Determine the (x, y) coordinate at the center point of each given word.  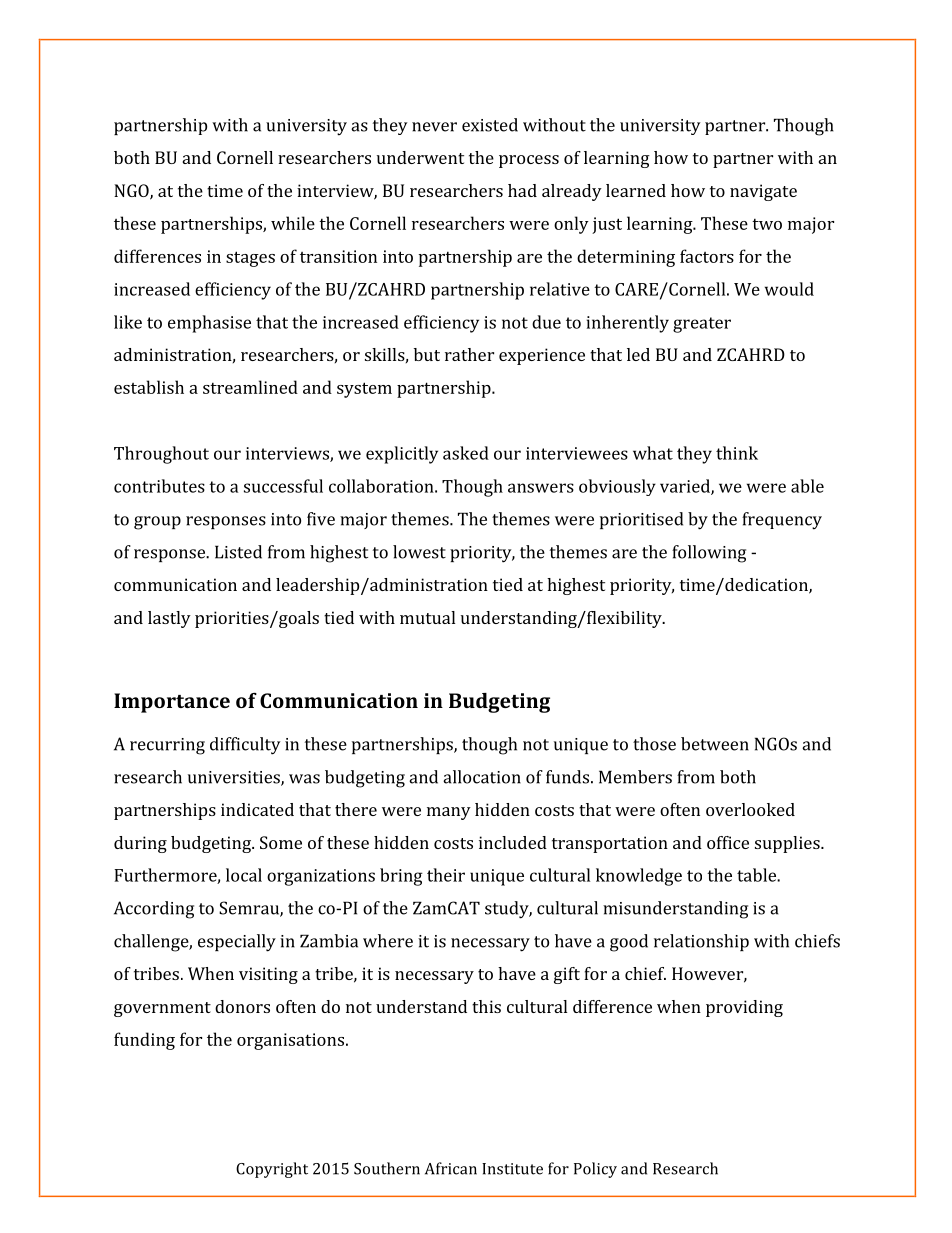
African (451, 1168)
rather (469, 354)
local (244, 875)
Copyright (272, 1170)
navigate (763, 192)
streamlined (250, 387)
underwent (420, 157)
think (737, 453)
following (709, 554)
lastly (169, 619)
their (446, 875)
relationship (701, 942)
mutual (427, 617)
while (293, 223)
